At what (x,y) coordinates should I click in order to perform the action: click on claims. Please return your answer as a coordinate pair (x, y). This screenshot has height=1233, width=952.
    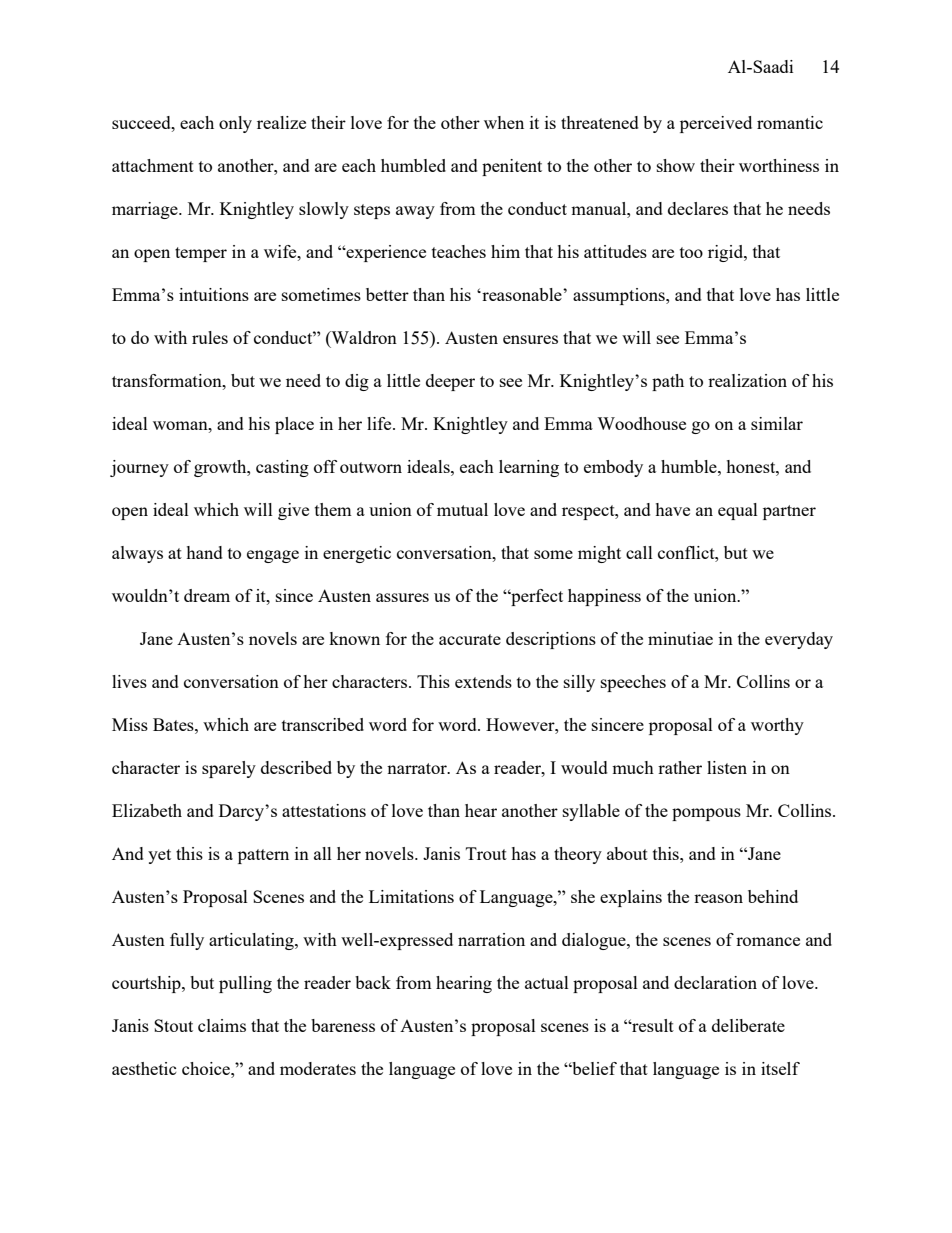
    Looking at the image, I should click on (222, 1025).
